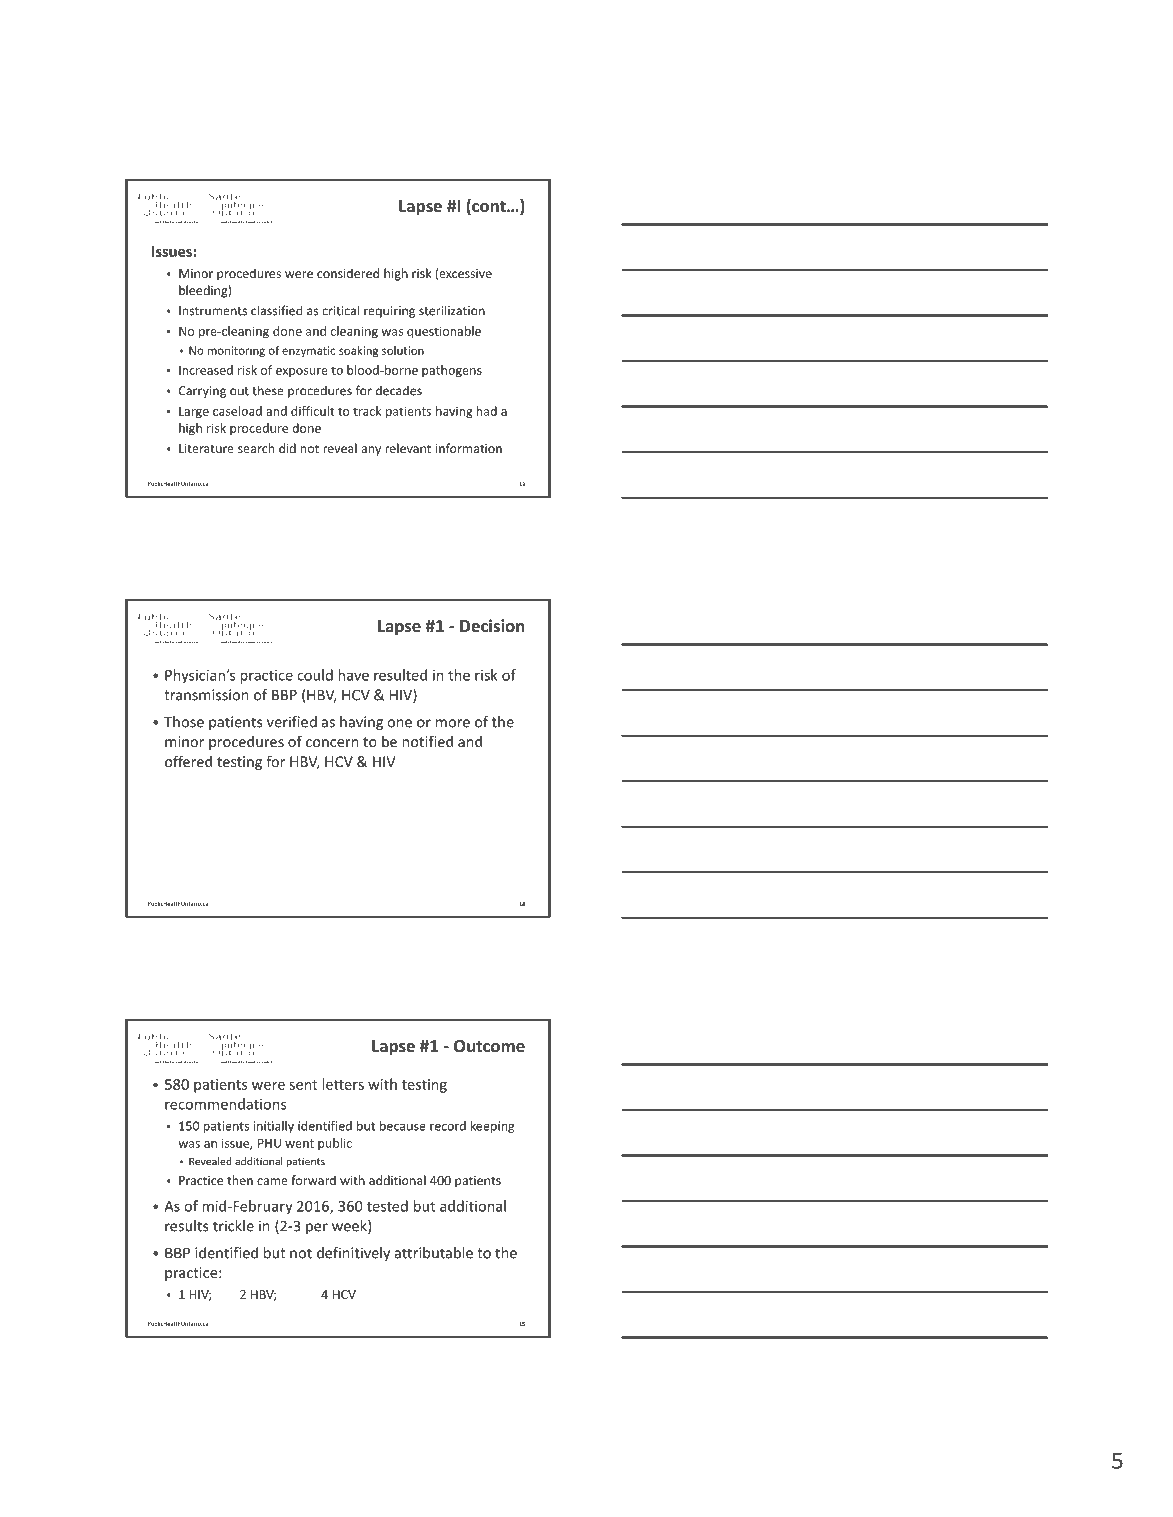 The width and height of the screenshot is (1173, 1517). Describe the element at coordinates (340, 310) in the screenshot. I see `critical` at that location.
